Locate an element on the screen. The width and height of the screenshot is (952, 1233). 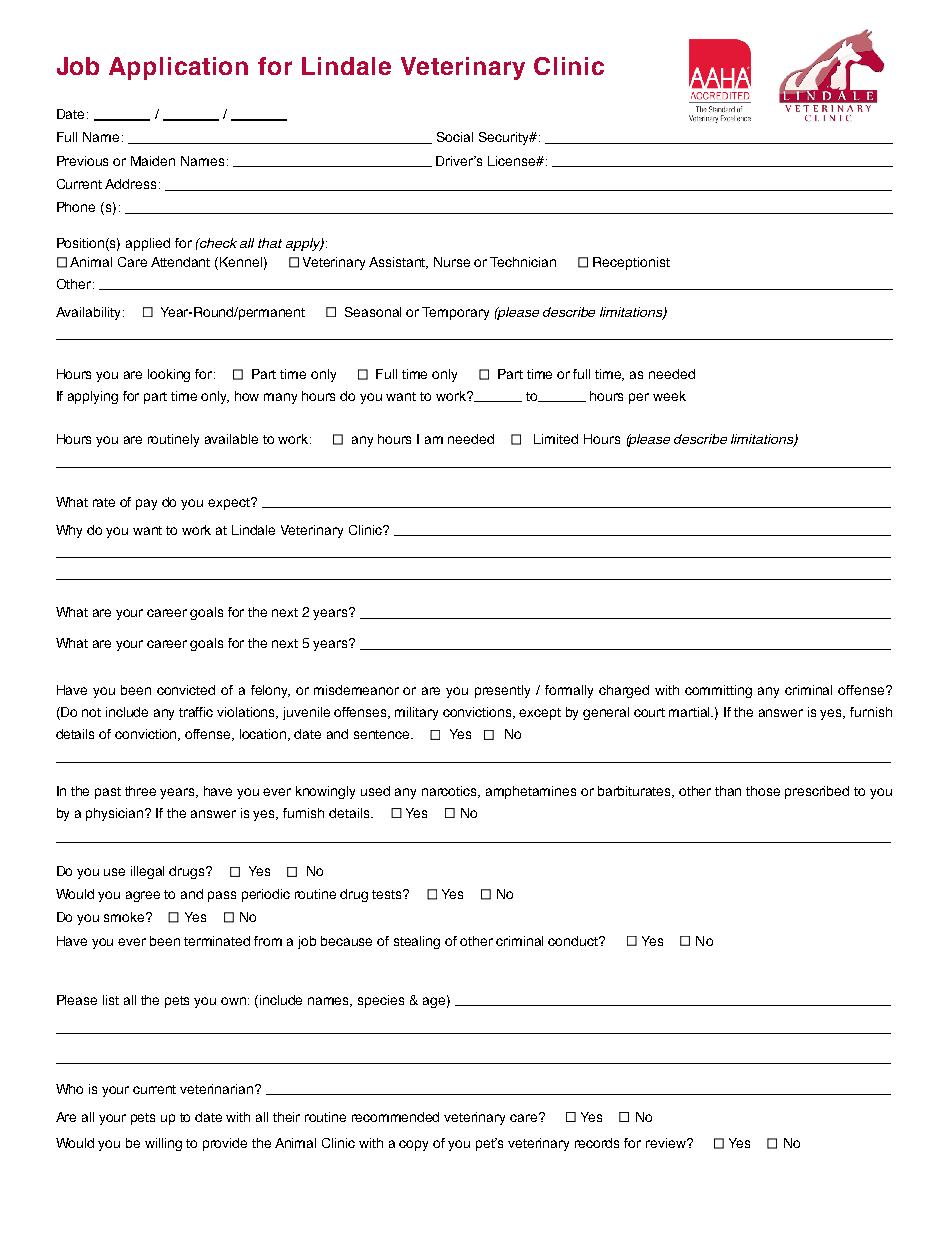
willing is located at coordinates (163, 1144).
